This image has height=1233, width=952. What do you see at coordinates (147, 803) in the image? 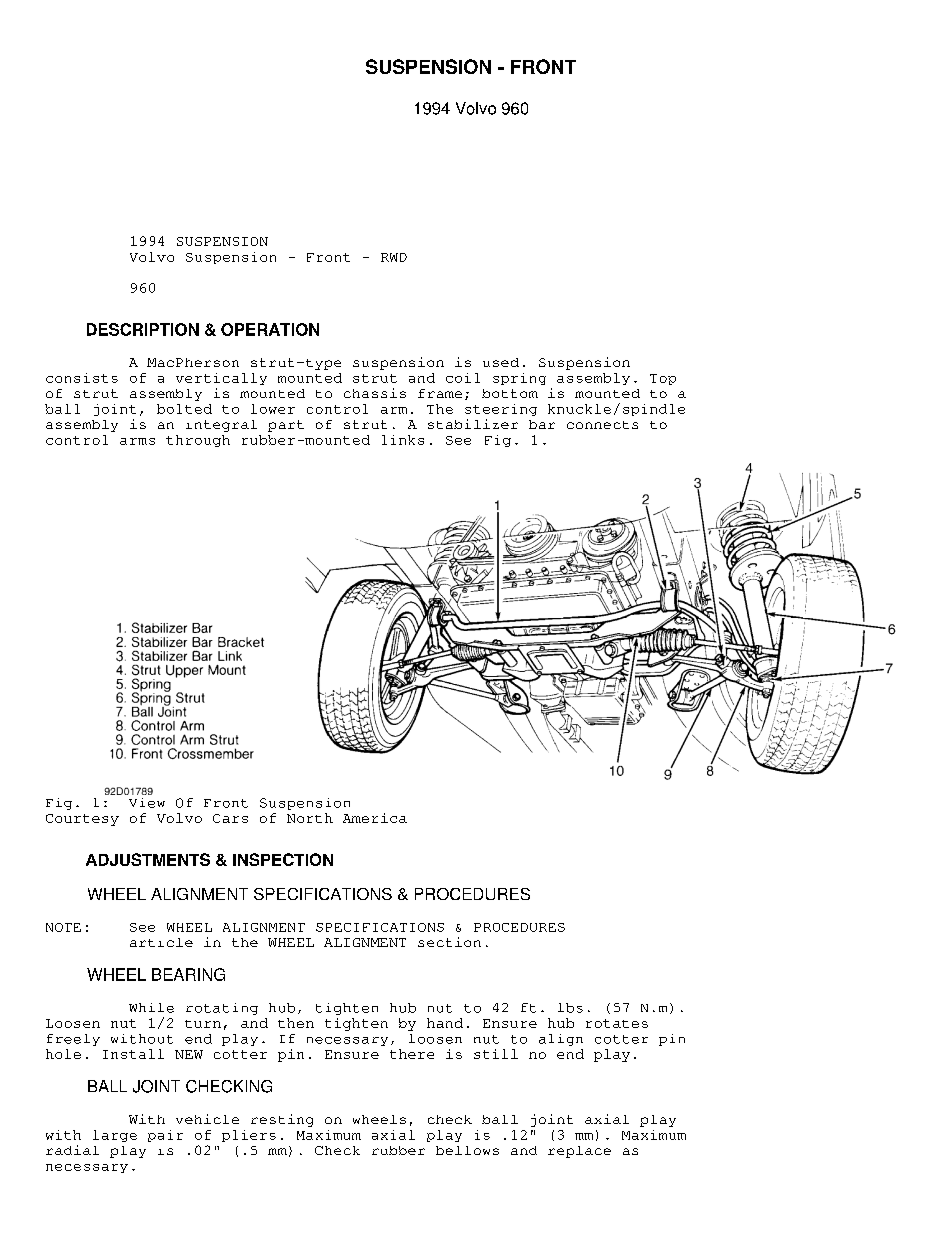
I see `View` at bounding box center [147, 803].
